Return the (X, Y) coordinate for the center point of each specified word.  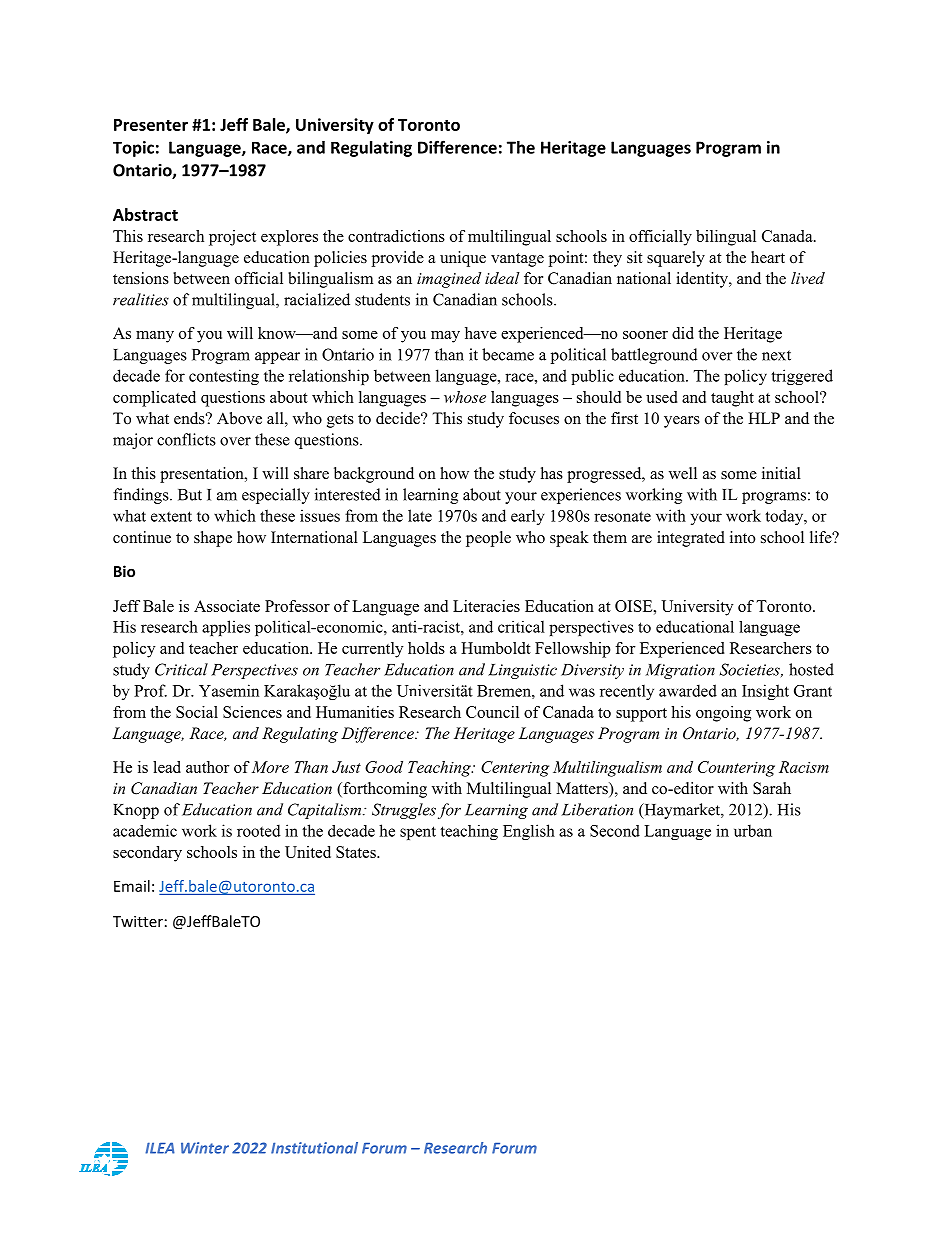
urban (753, 830)
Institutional (314, 1148)
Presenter (151, 125)
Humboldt (496, 648)
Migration (680, 671)
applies (226, 628)
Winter (205, 1148)
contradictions (396, 236)
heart (768, 257)
